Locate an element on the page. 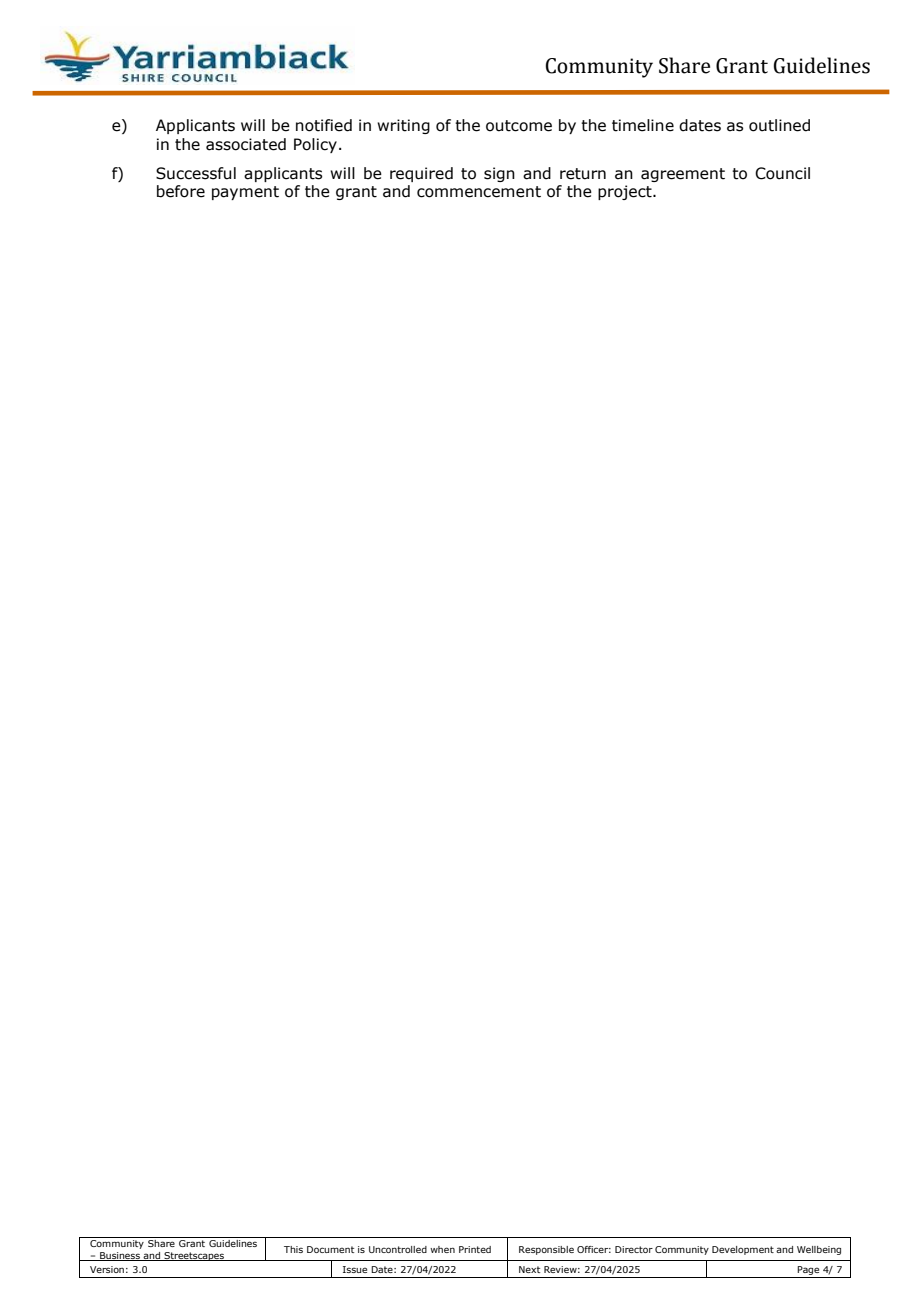 The height and width of the page is (1308, 924). commencement is located at coordinates (479, 192).
